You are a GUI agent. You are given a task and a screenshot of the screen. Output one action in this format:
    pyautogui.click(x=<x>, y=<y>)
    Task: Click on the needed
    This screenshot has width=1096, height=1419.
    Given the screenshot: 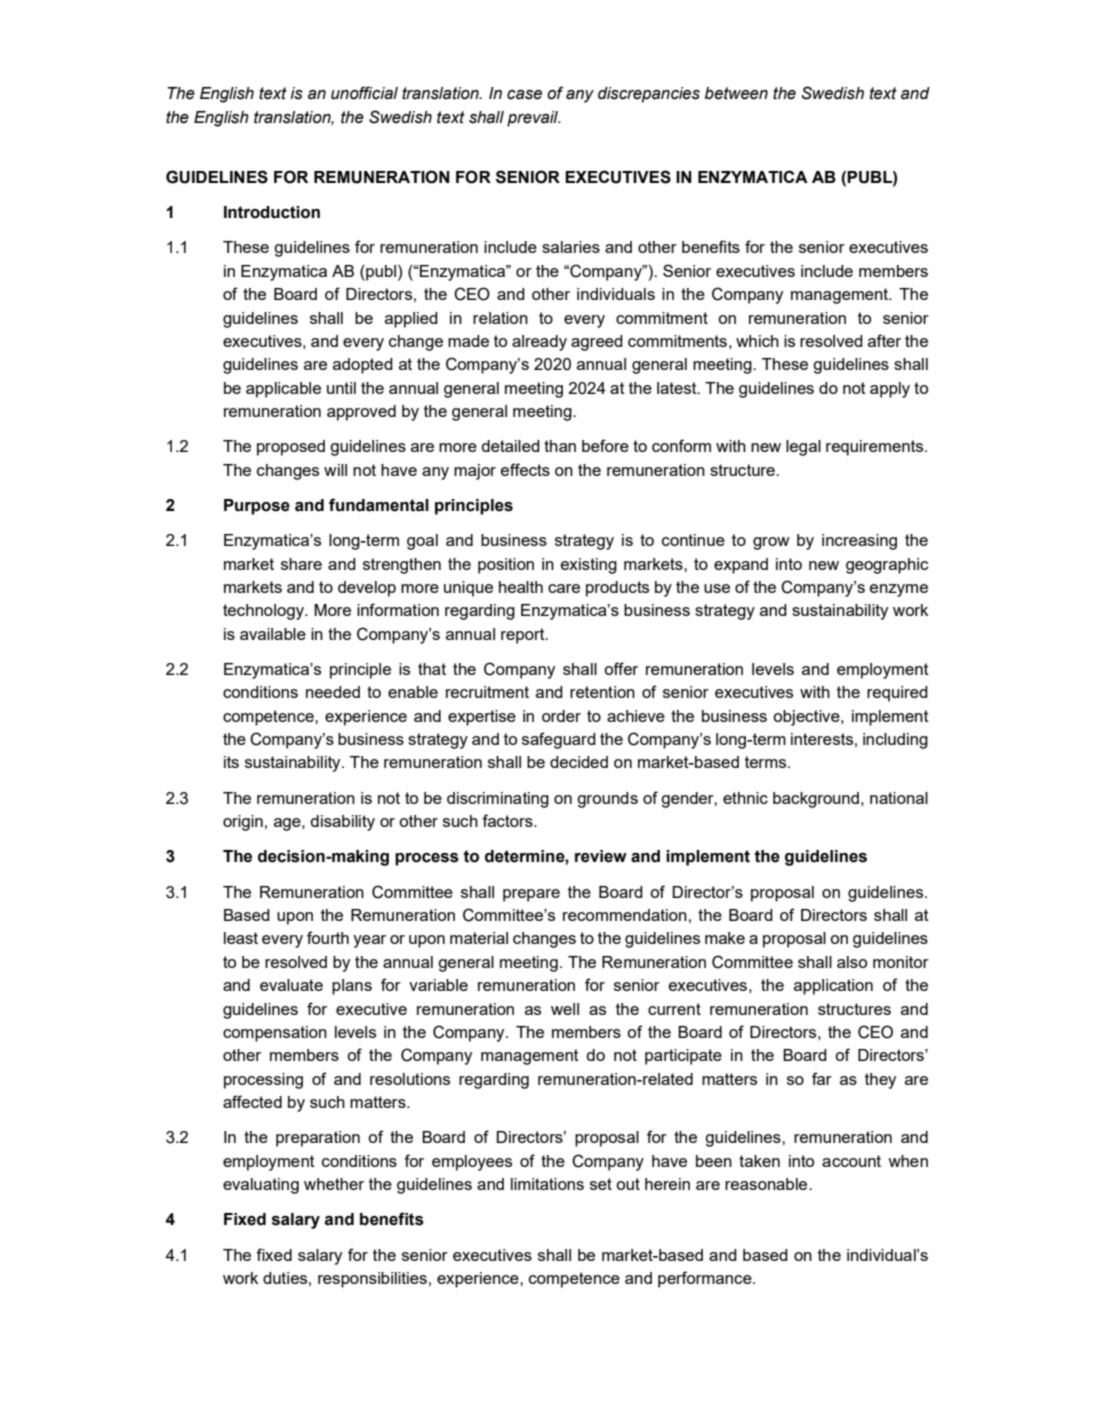 What is the action you would take?
    pyautogui.click(x=333, y=692)
